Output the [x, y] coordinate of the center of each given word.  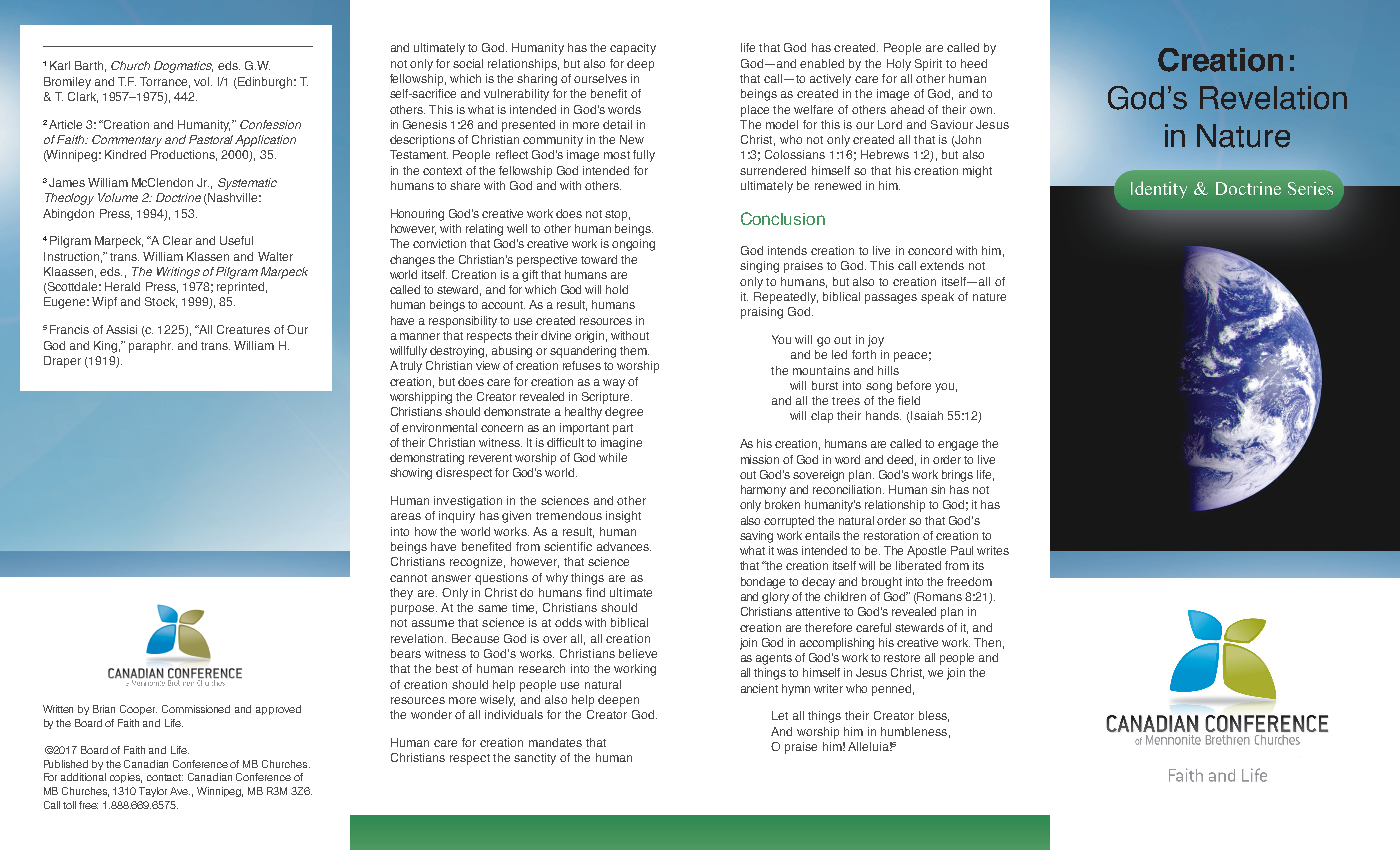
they [401, 594]
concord [930, 250]
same [492, 608]
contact [165, 777]
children [845, 596]
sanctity [535, 759]
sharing [537, 80]
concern [502, 428]
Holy [899, 65]
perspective [547, 261]
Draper [62, 362]
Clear [177, 240]
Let [780, 715]
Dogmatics [183, 67]
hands [883, 415]
